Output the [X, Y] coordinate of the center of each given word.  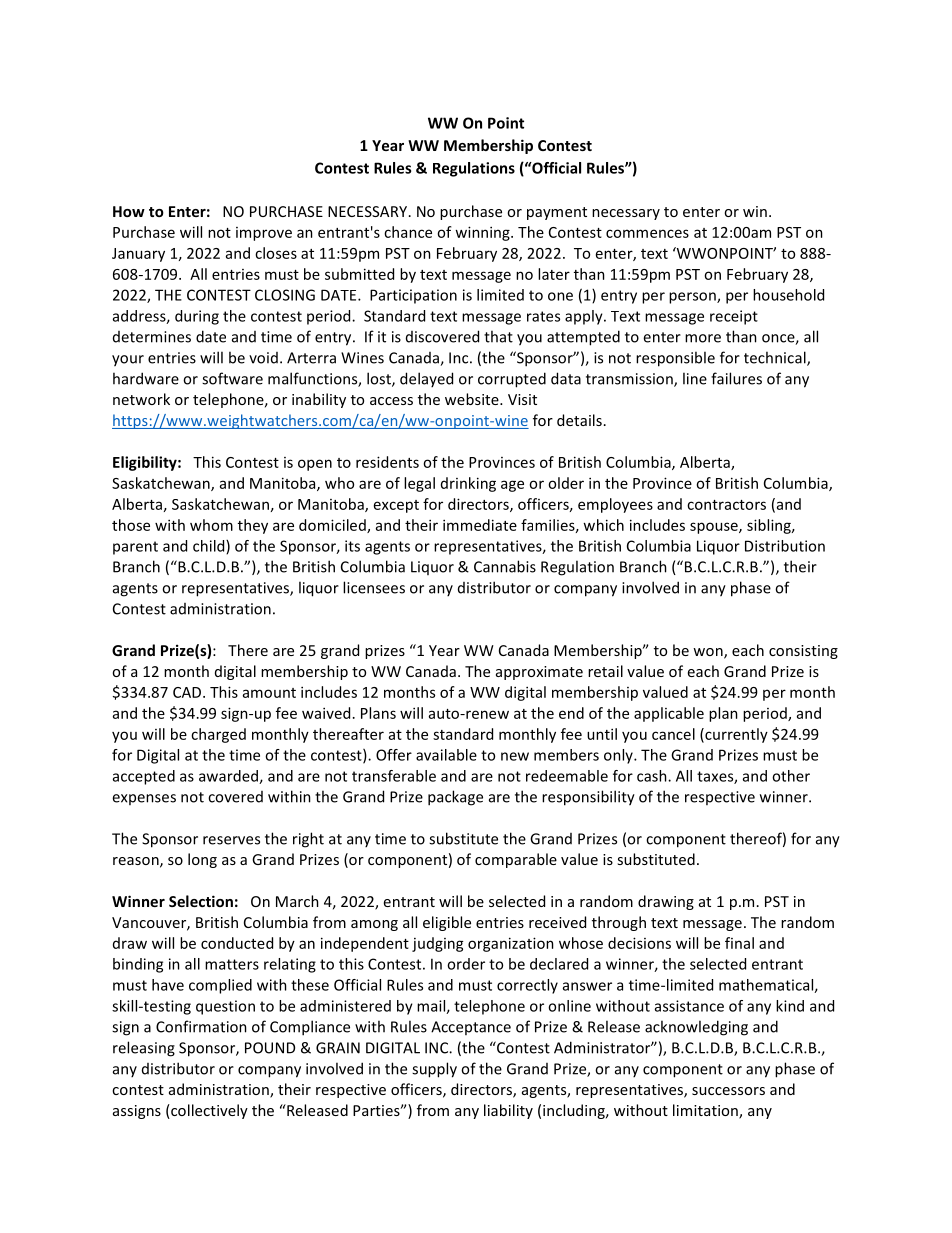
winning [483, 233]
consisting [803, 652]
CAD [188, 692]
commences [647, 233]
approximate [539, 673]
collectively [208, 1111]
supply [434, 1070]
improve [264, 234]
